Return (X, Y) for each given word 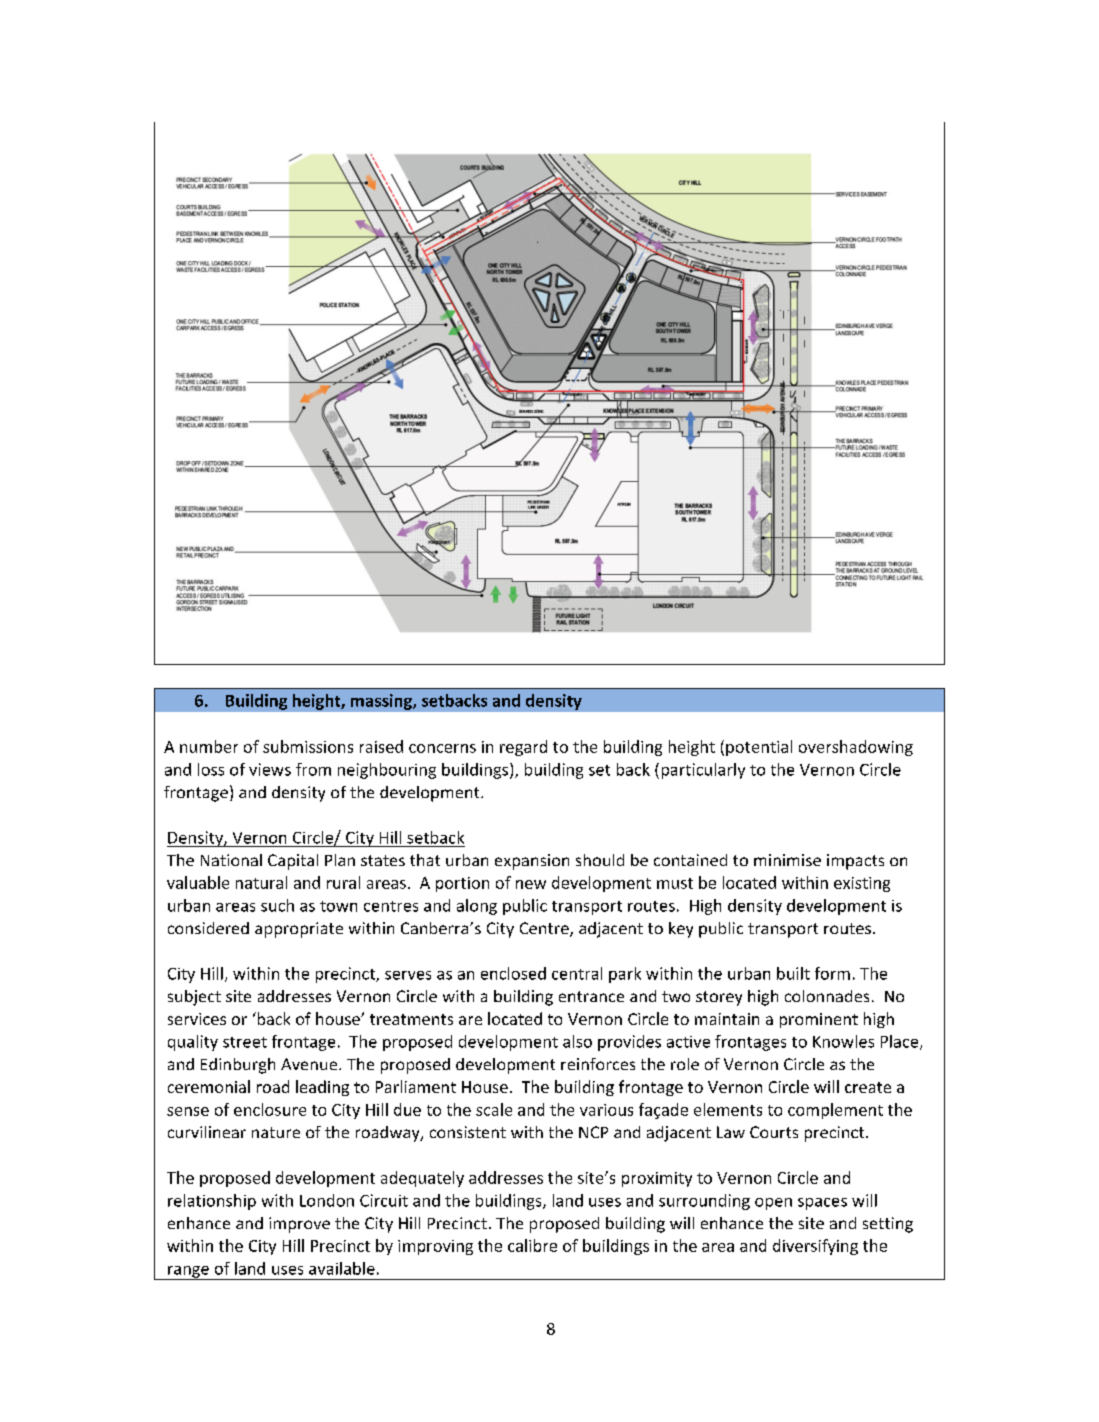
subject (194, 998)
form (832, 973)
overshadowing (856, 748)
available (342, 1268)
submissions (308, 746)
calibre (532, 1245)
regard (523, 748)
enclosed (513, 973)
